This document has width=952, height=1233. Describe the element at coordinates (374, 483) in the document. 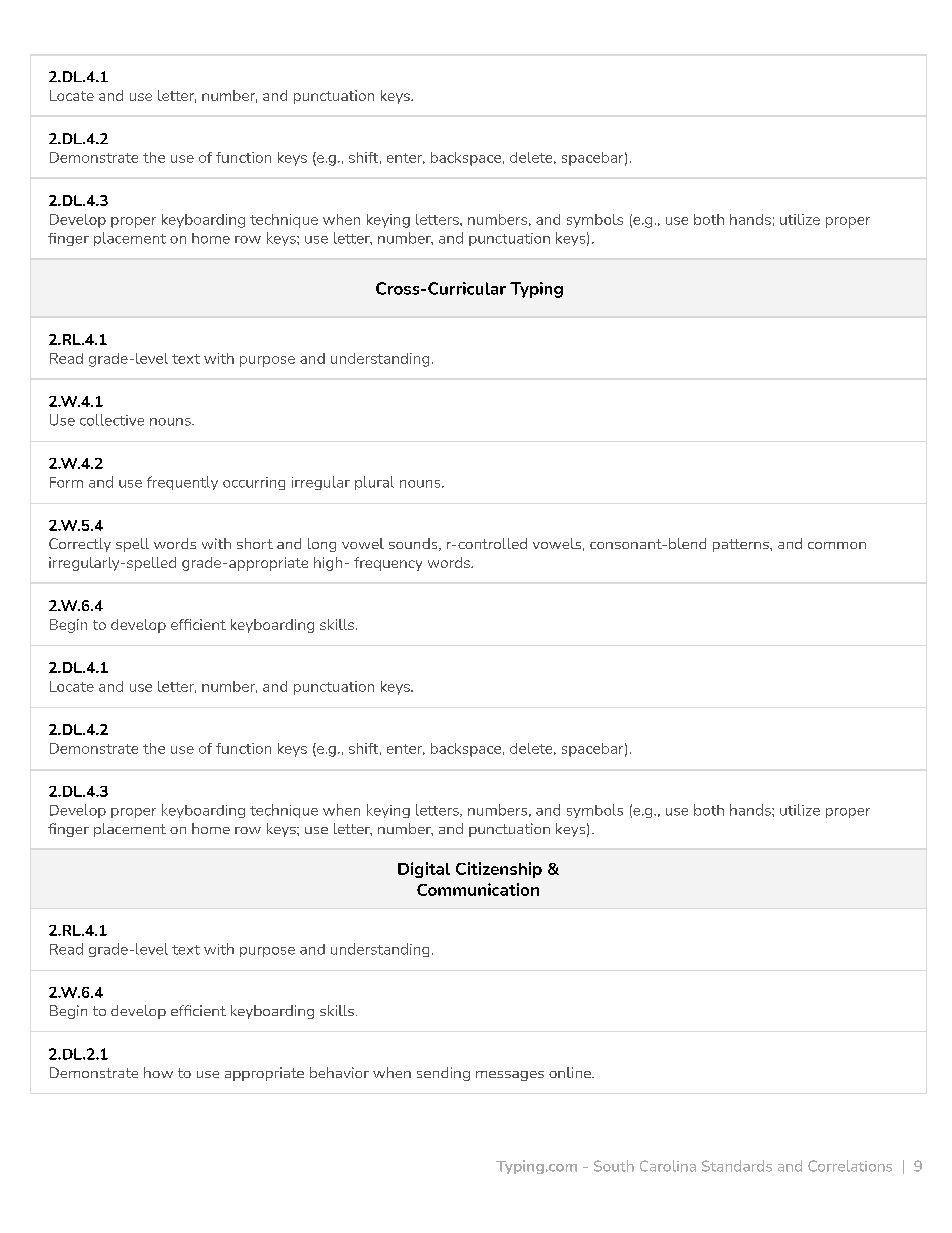

I see `plural` at that location.
